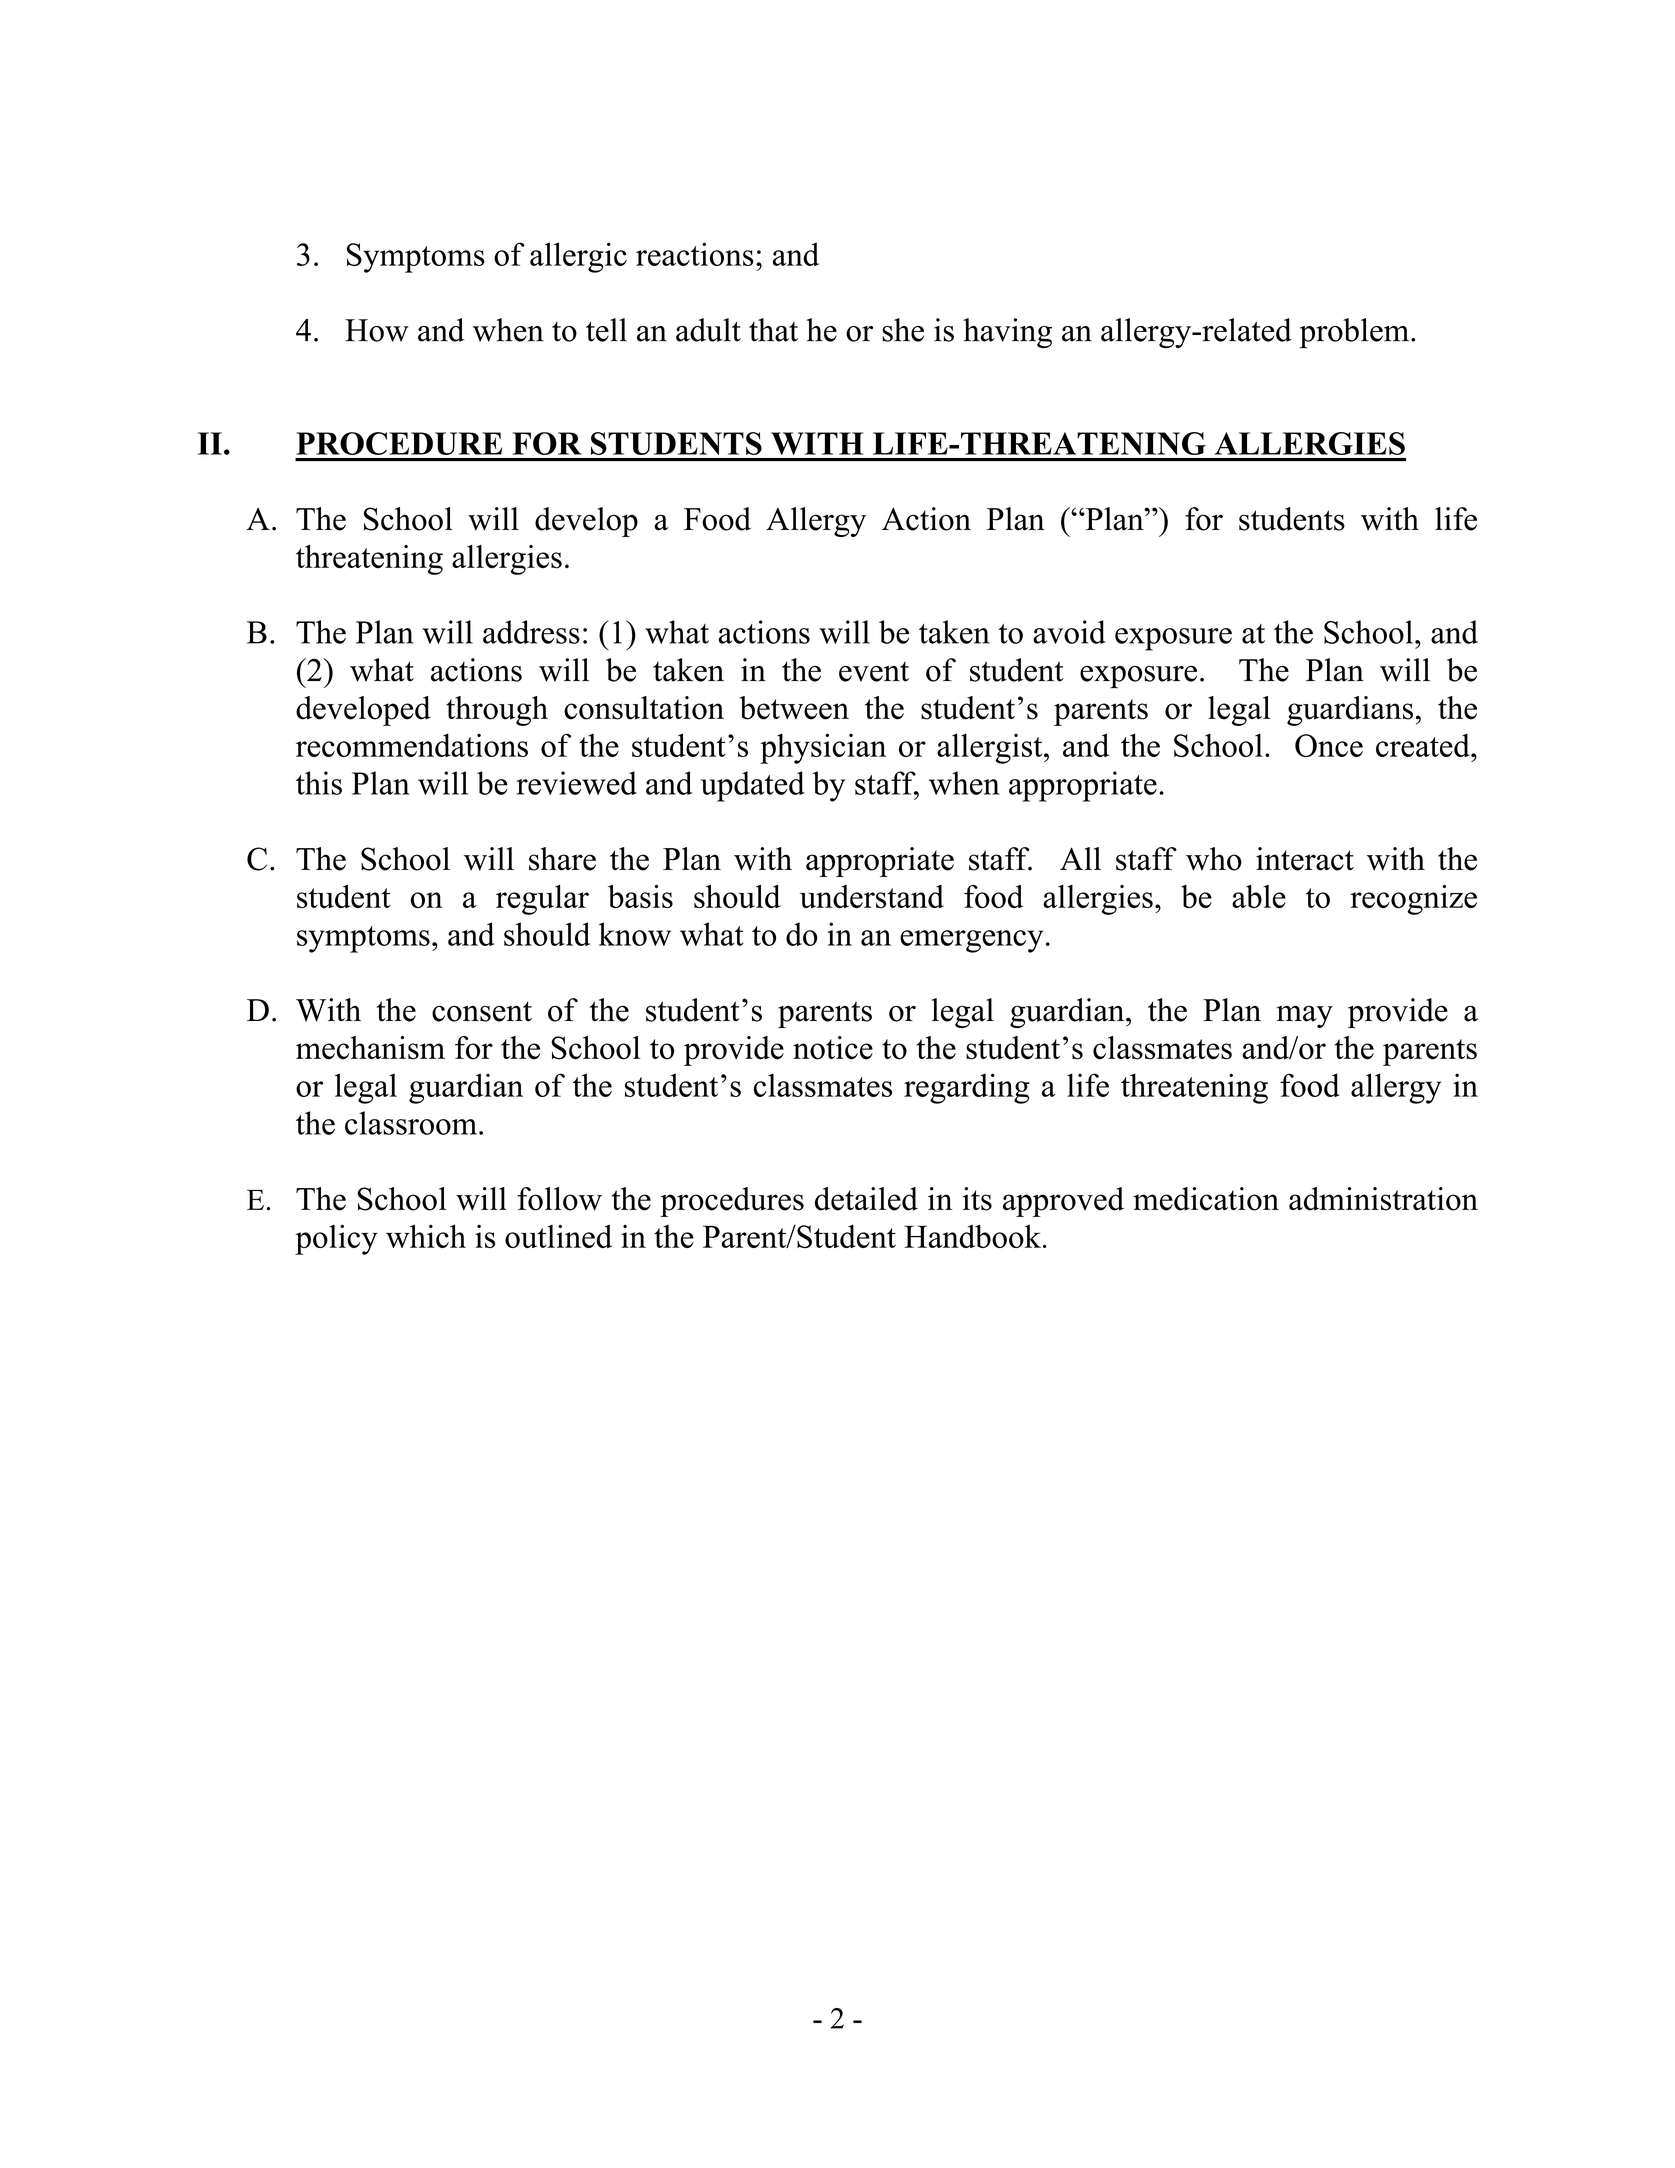 The height and width of the screenshot is (2168, 1675). Describe the element at coordinates (1069, 632) in the screenshot. I see `avoid` at that location.
